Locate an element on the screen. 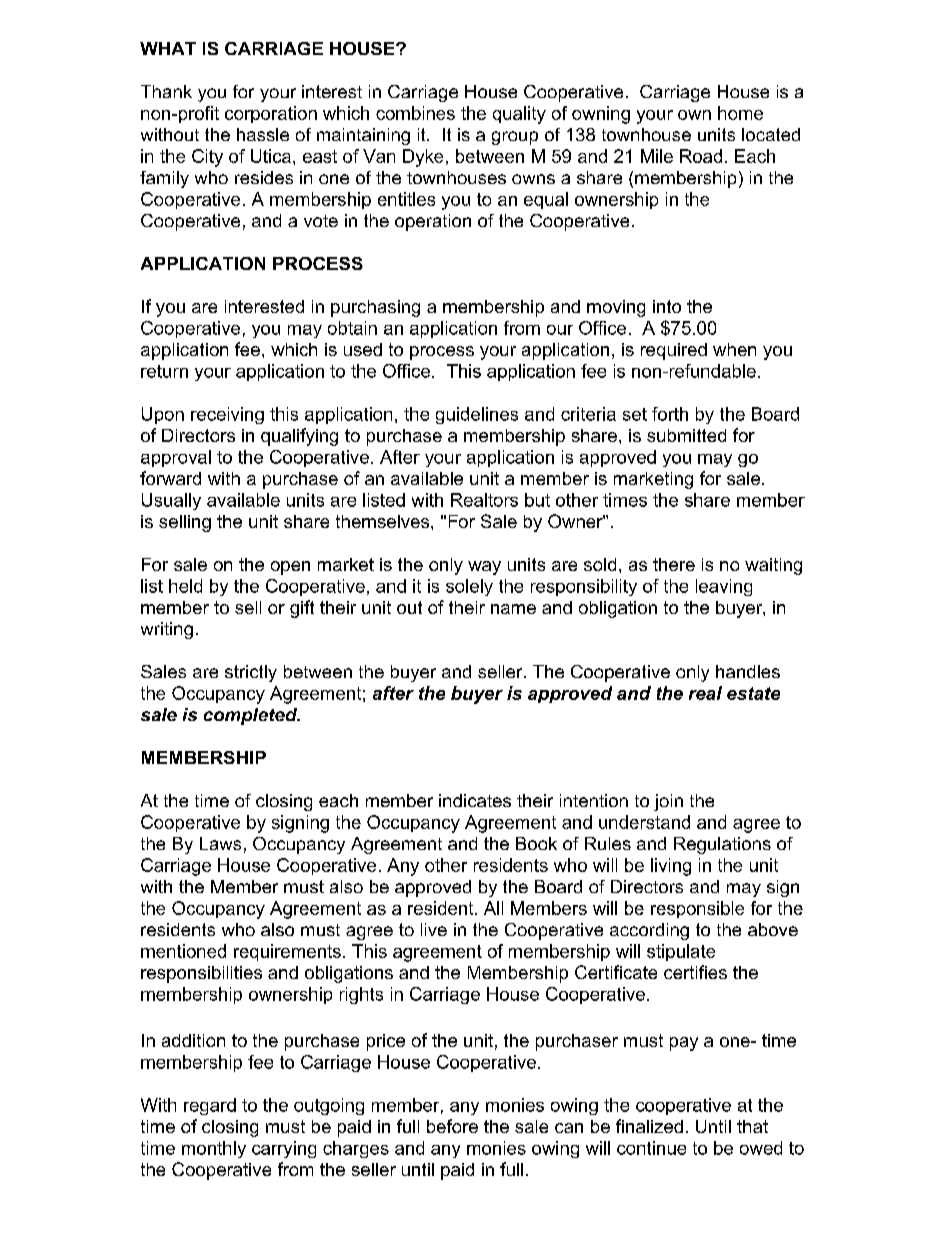  responsible is located at coordinates (697, 909).
